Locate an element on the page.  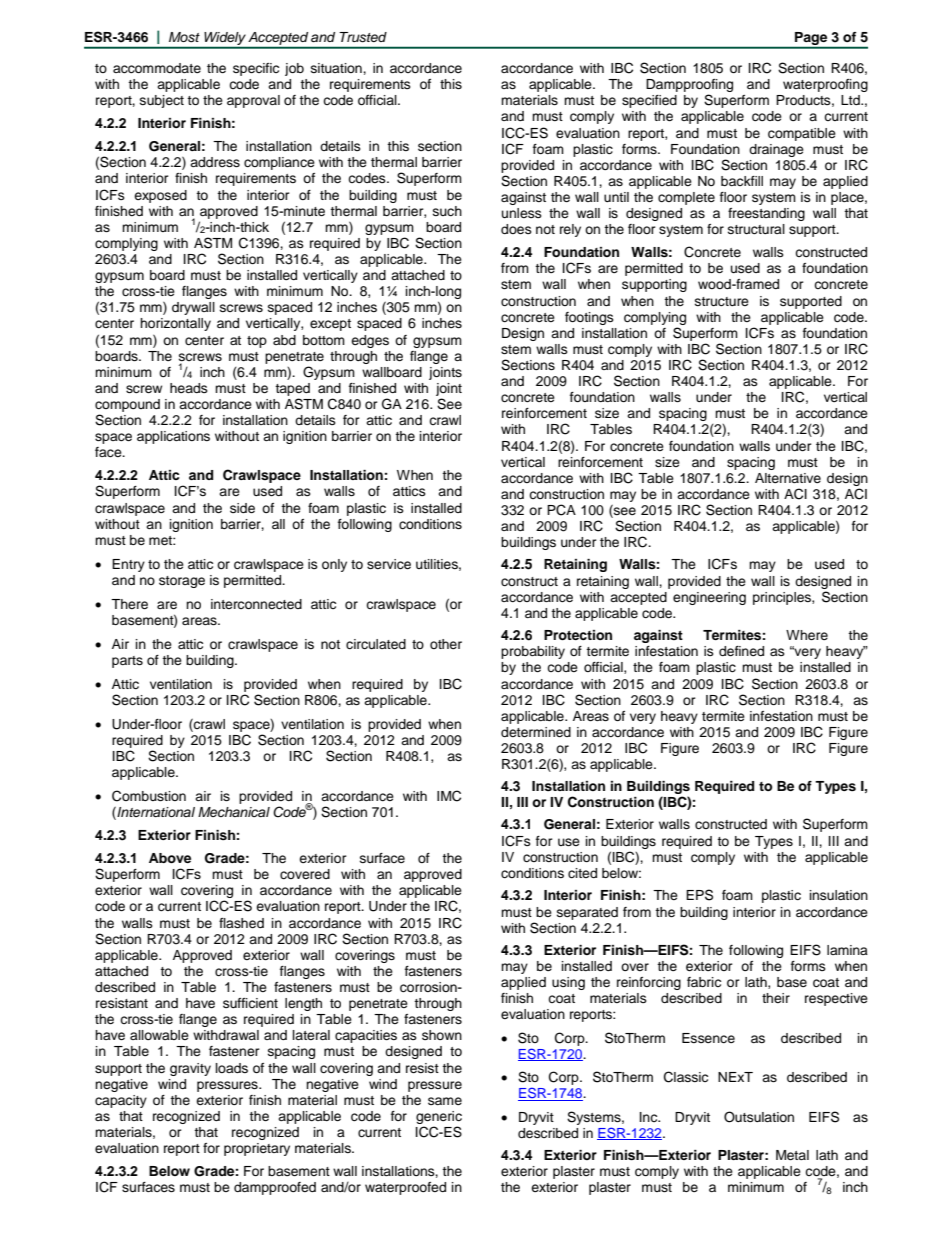
horizontally is located at coordinates (175, 324).
